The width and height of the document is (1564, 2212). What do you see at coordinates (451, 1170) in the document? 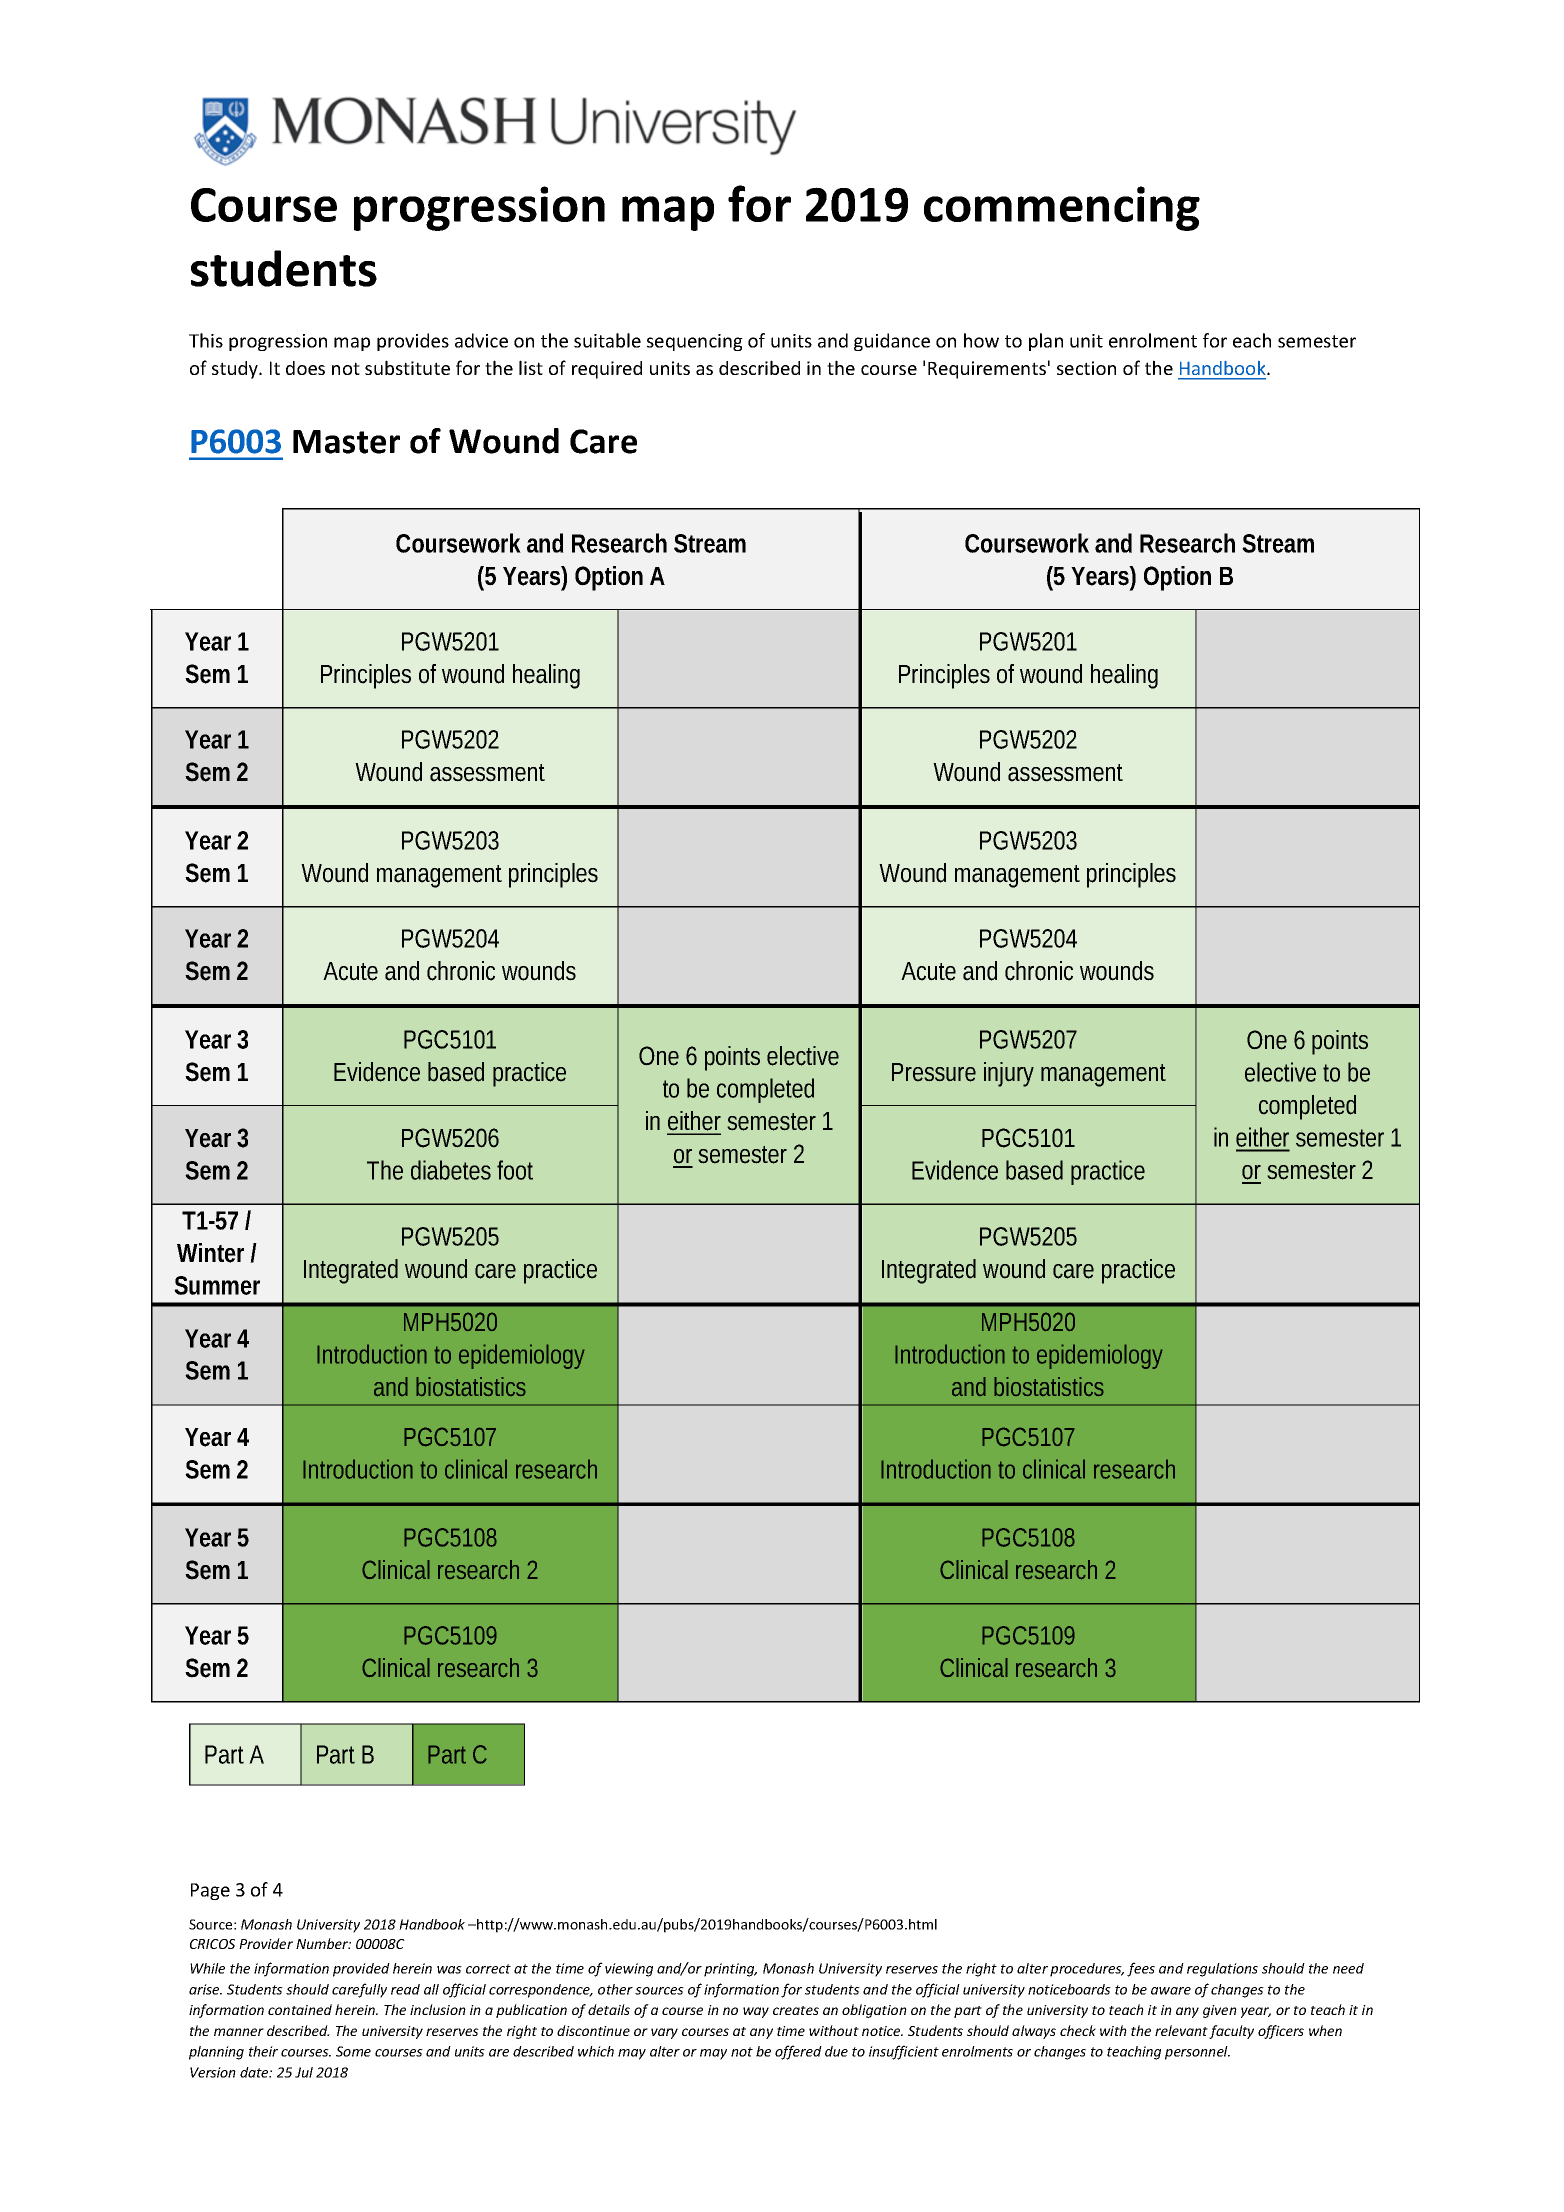
I see `diabetes` at bounding box center [451, 1170].
